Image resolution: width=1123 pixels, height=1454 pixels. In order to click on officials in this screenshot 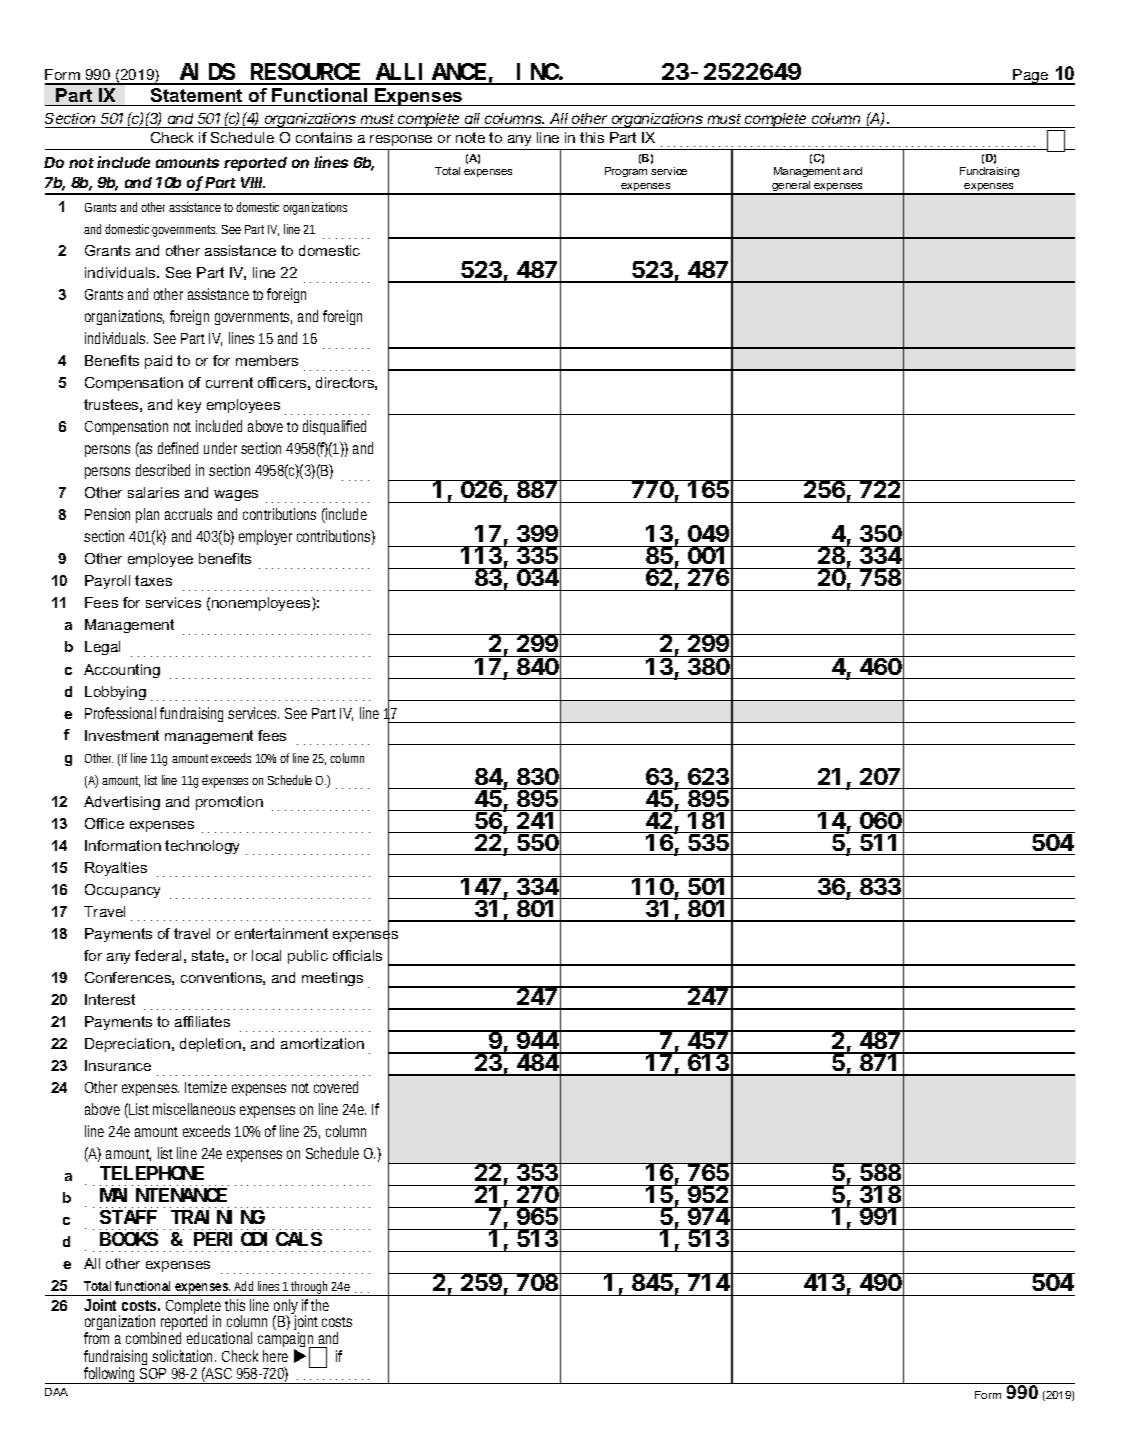, I will do `click(357, 955)`.
